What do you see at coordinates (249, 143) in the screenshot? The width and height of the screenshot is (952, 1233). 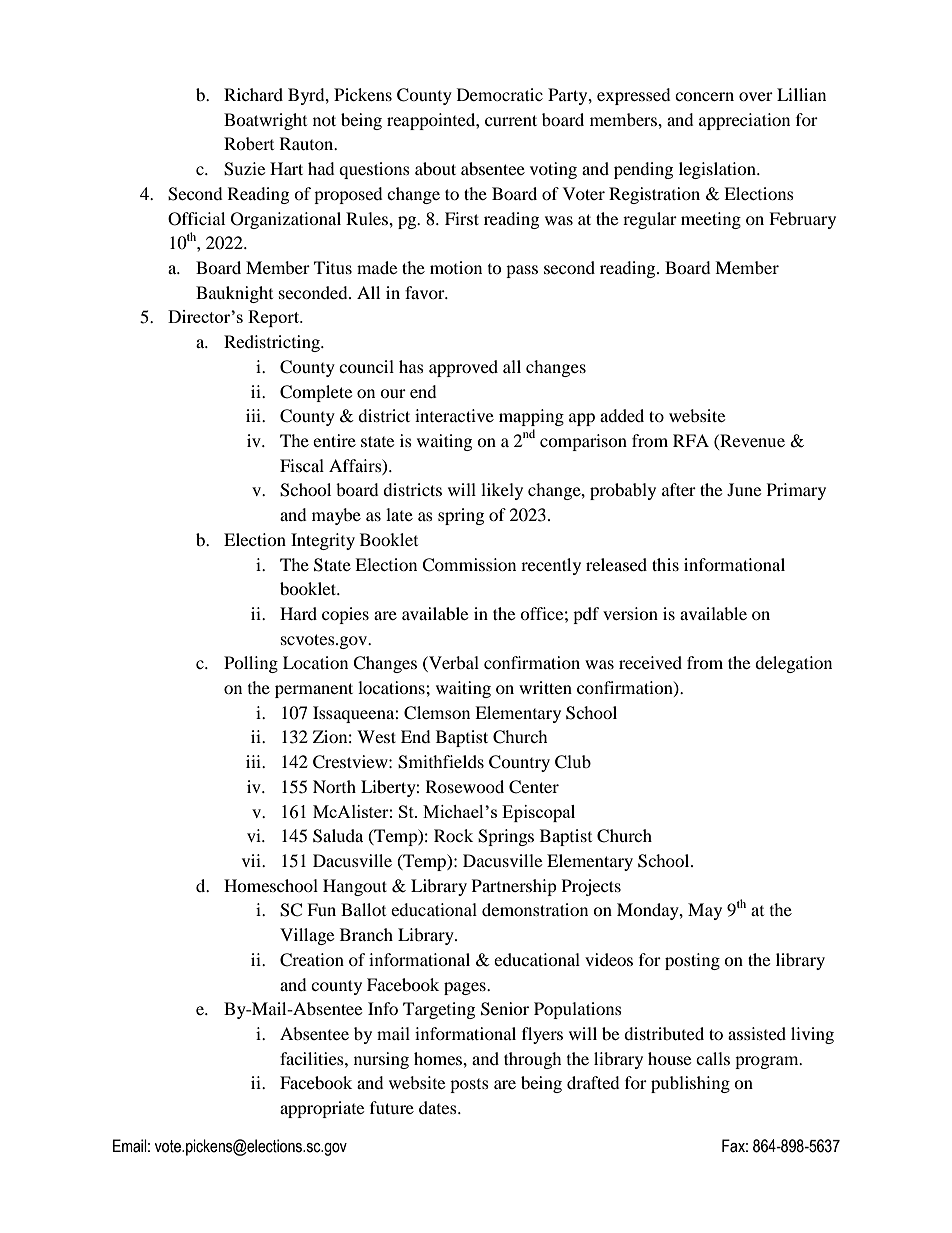 I see `Robert` at bounding box center [249, 143].
